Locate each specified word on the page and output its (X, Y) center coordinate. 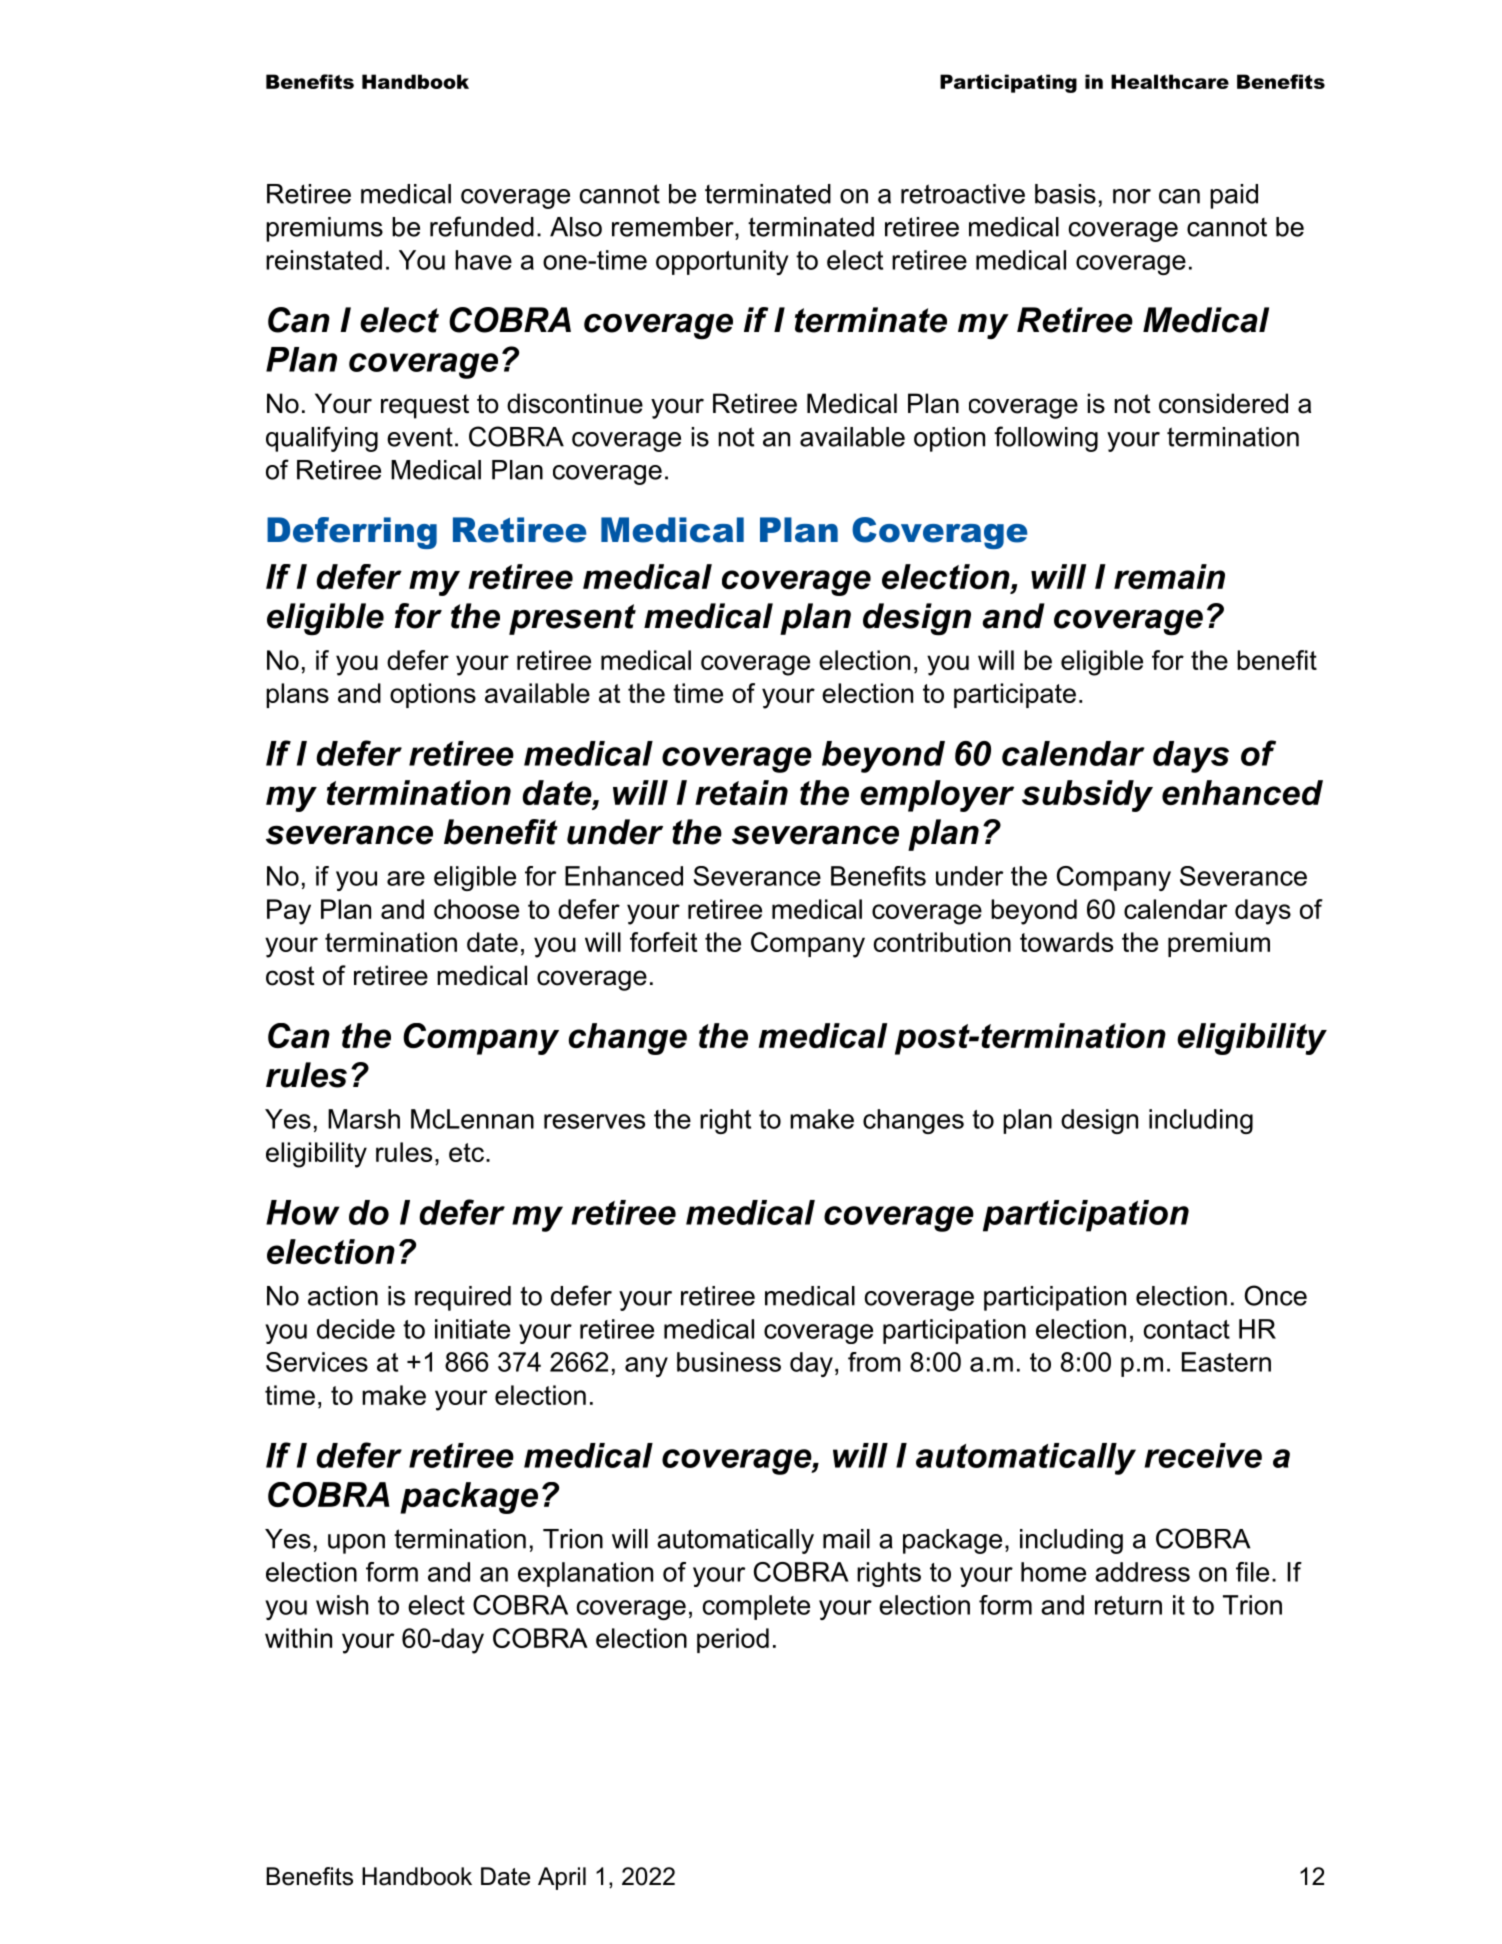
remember (674, 227)
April (562, 1878)
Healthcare (1170, 81)
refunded (482, 226)
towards (1066, 942)
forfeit (663, 942)
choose (476, 909)
